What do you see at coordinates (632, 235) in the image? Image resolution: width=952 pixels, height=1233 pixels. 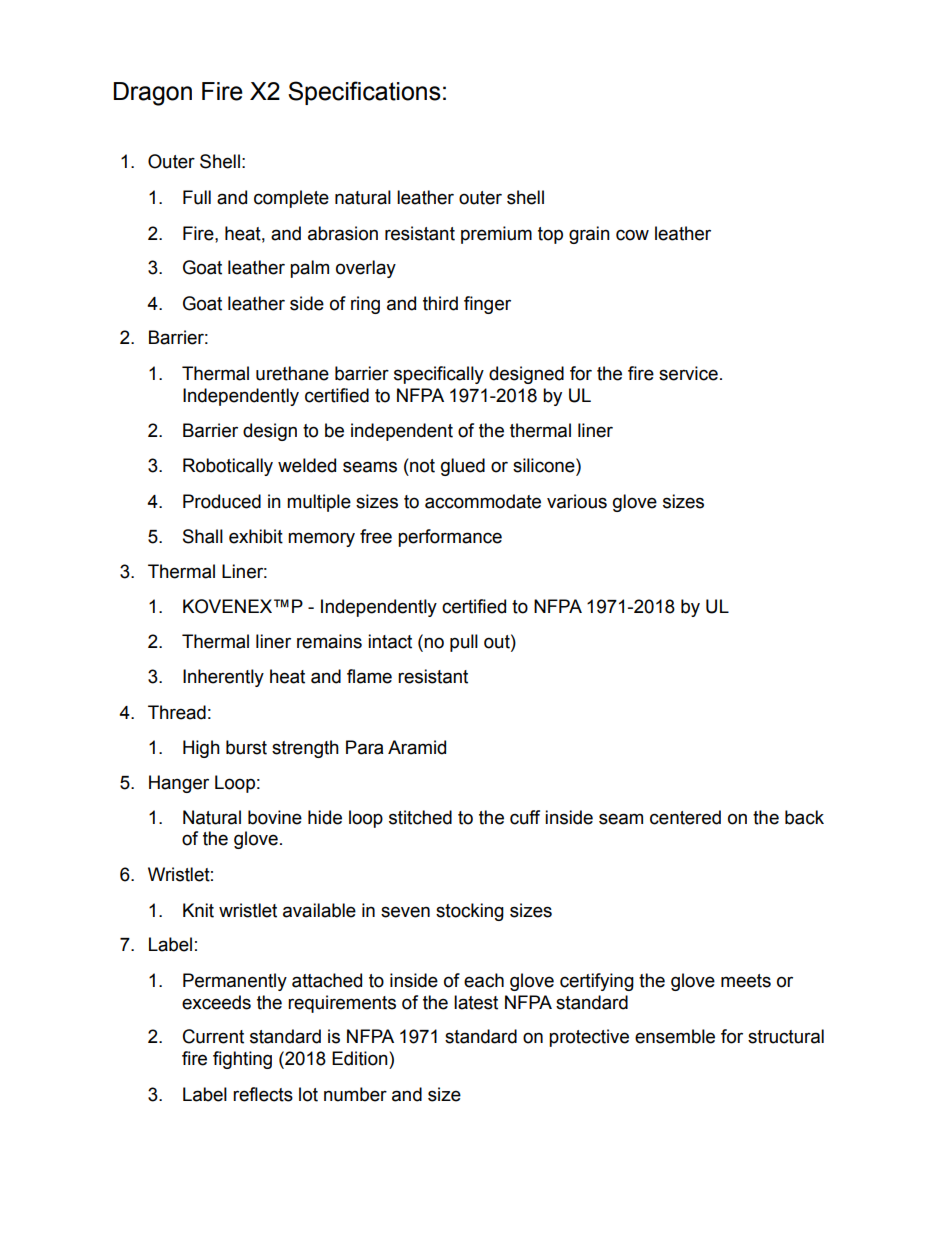 I see `cow` at bounding box center [632, 235].
